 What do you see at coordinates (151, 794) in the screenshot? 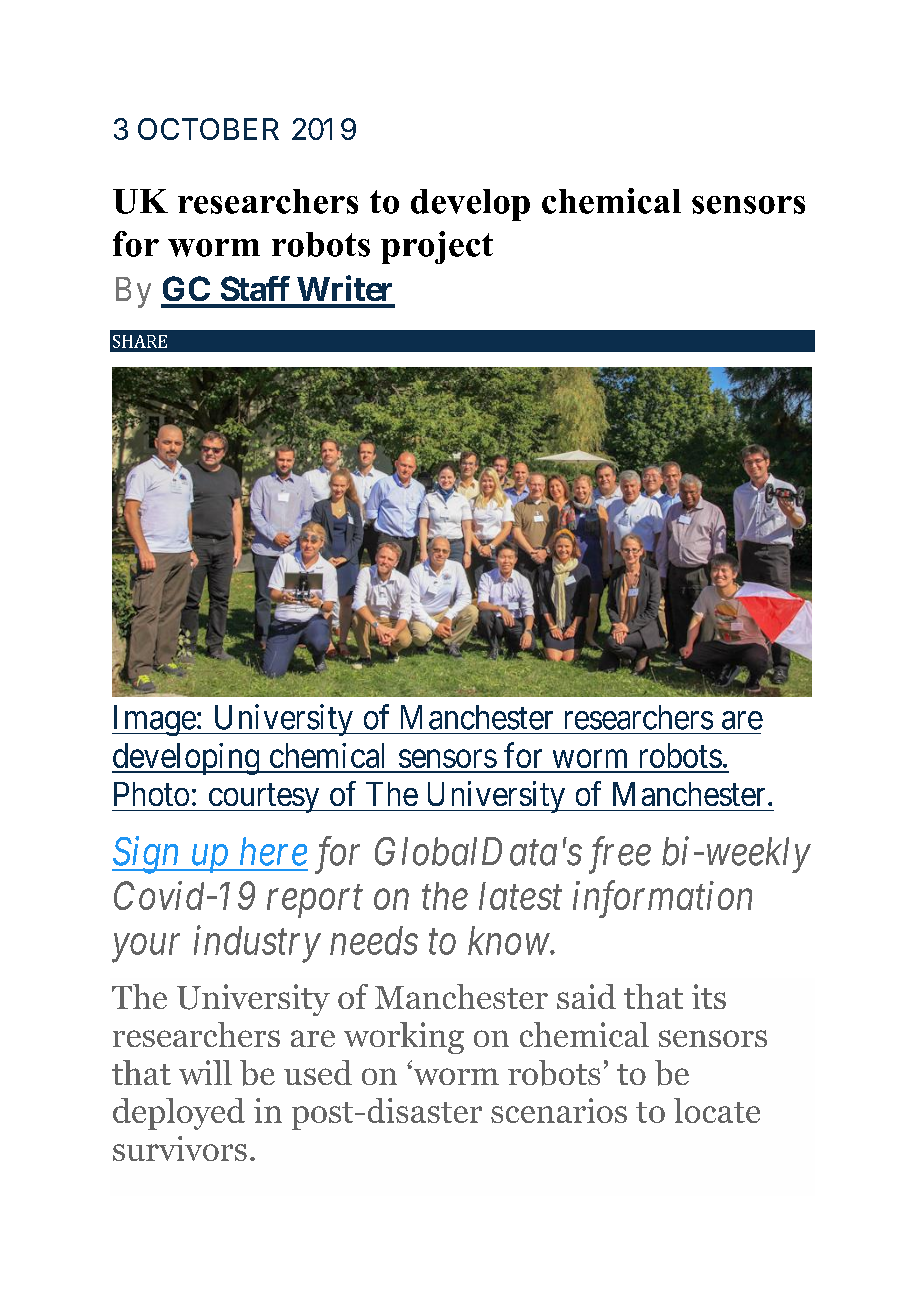
I see `Photo` at bounding box center [151, 794].
